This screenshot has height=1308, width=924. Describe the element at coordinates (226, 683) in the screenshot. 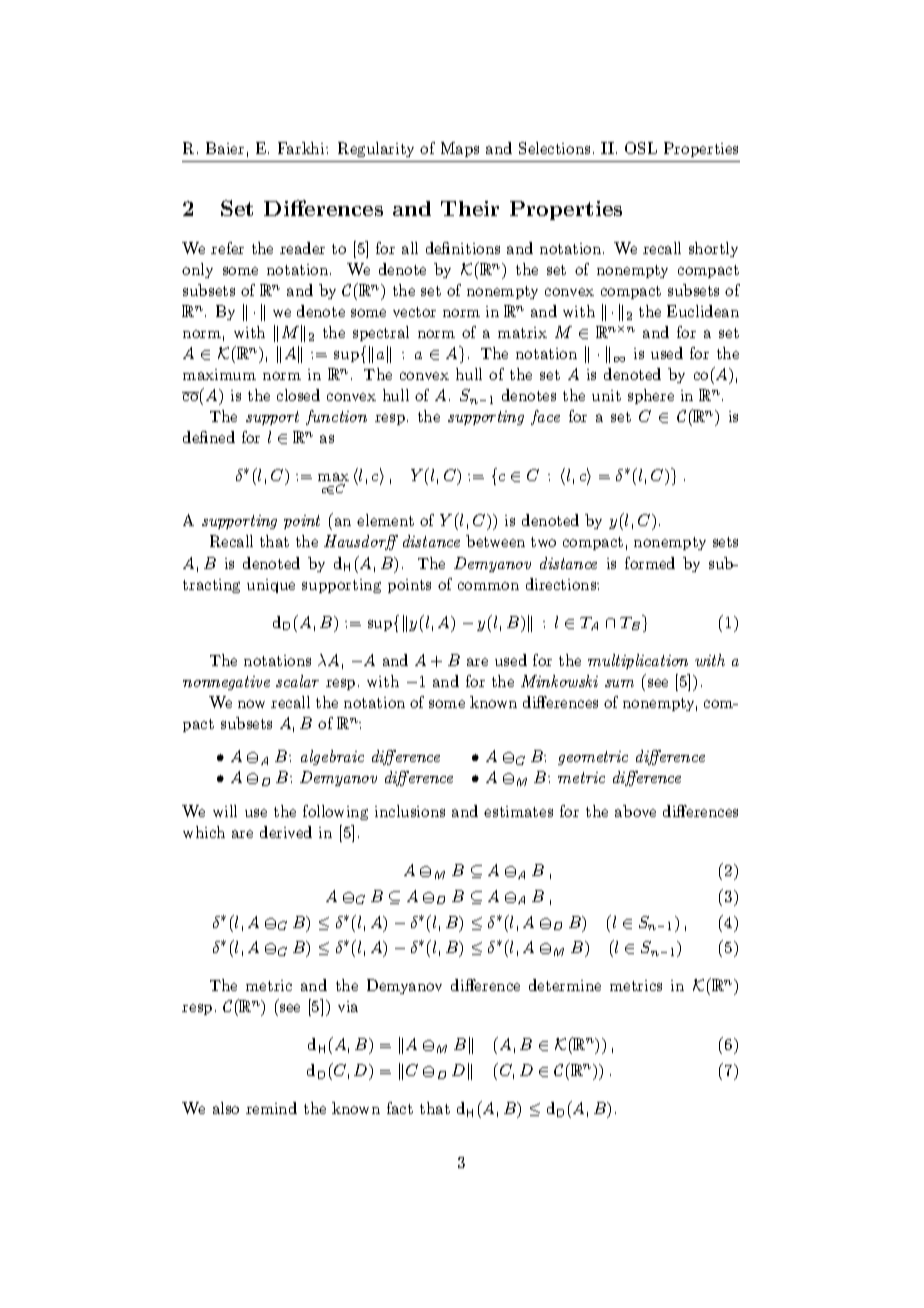

I see `nonnegative` at that location.
